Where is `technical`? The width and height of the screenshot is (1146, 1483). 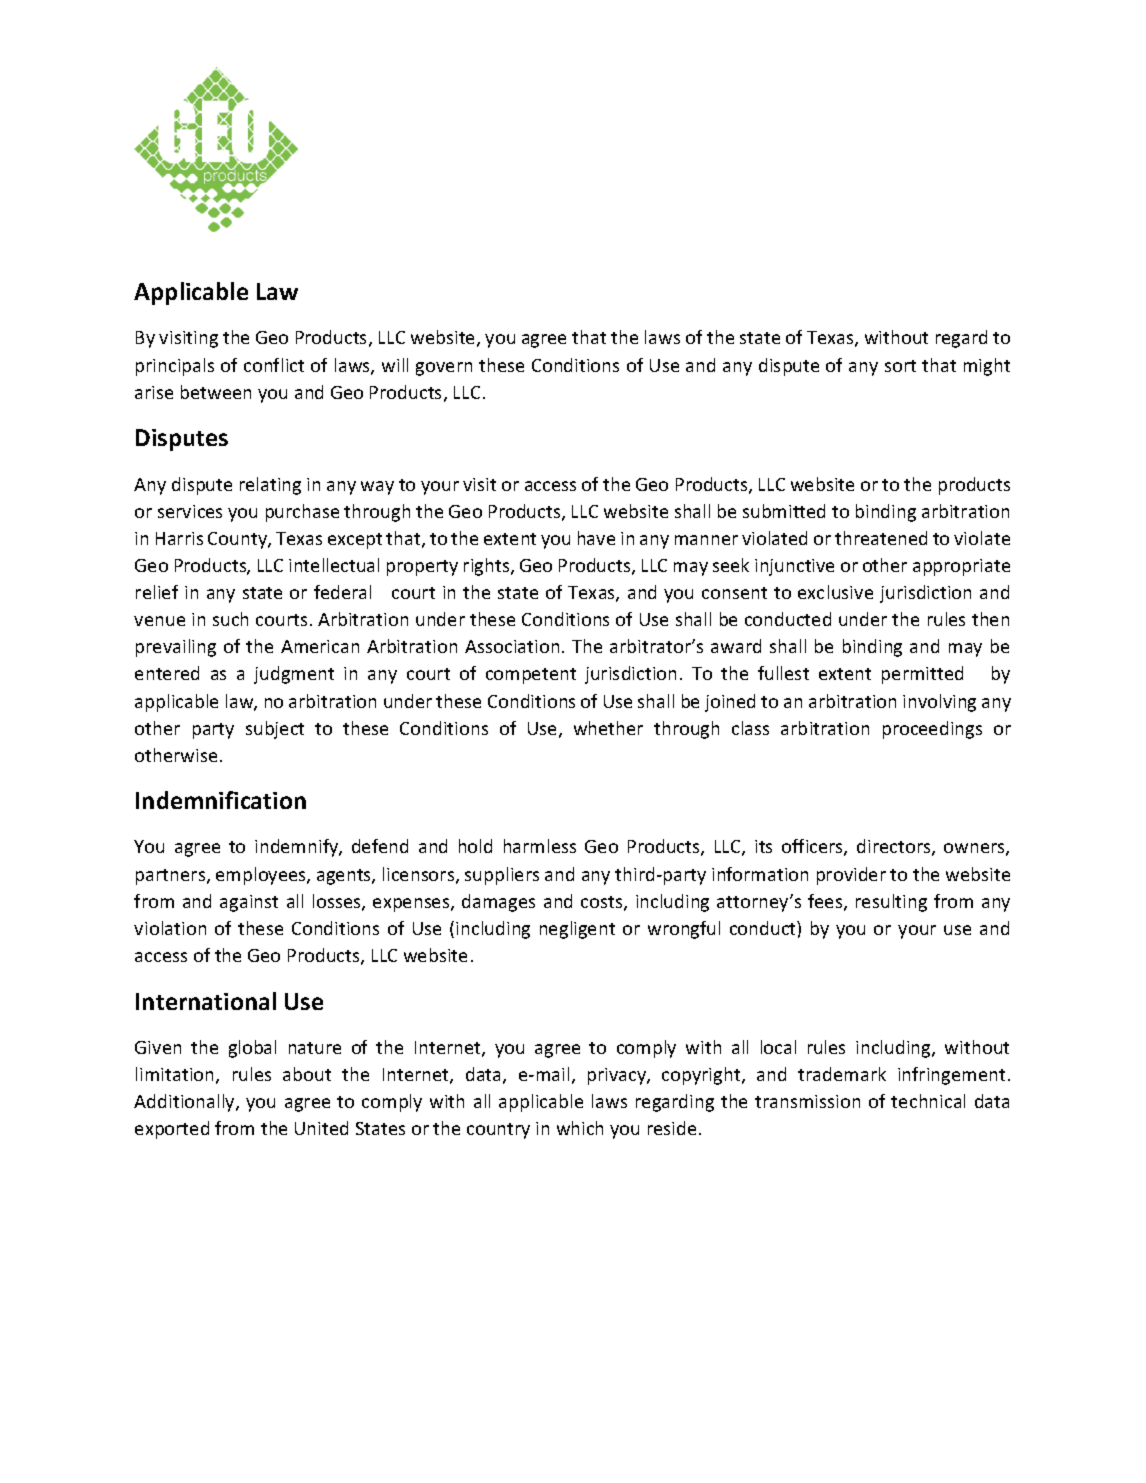
technical is located at coordinates (928, 1101).
